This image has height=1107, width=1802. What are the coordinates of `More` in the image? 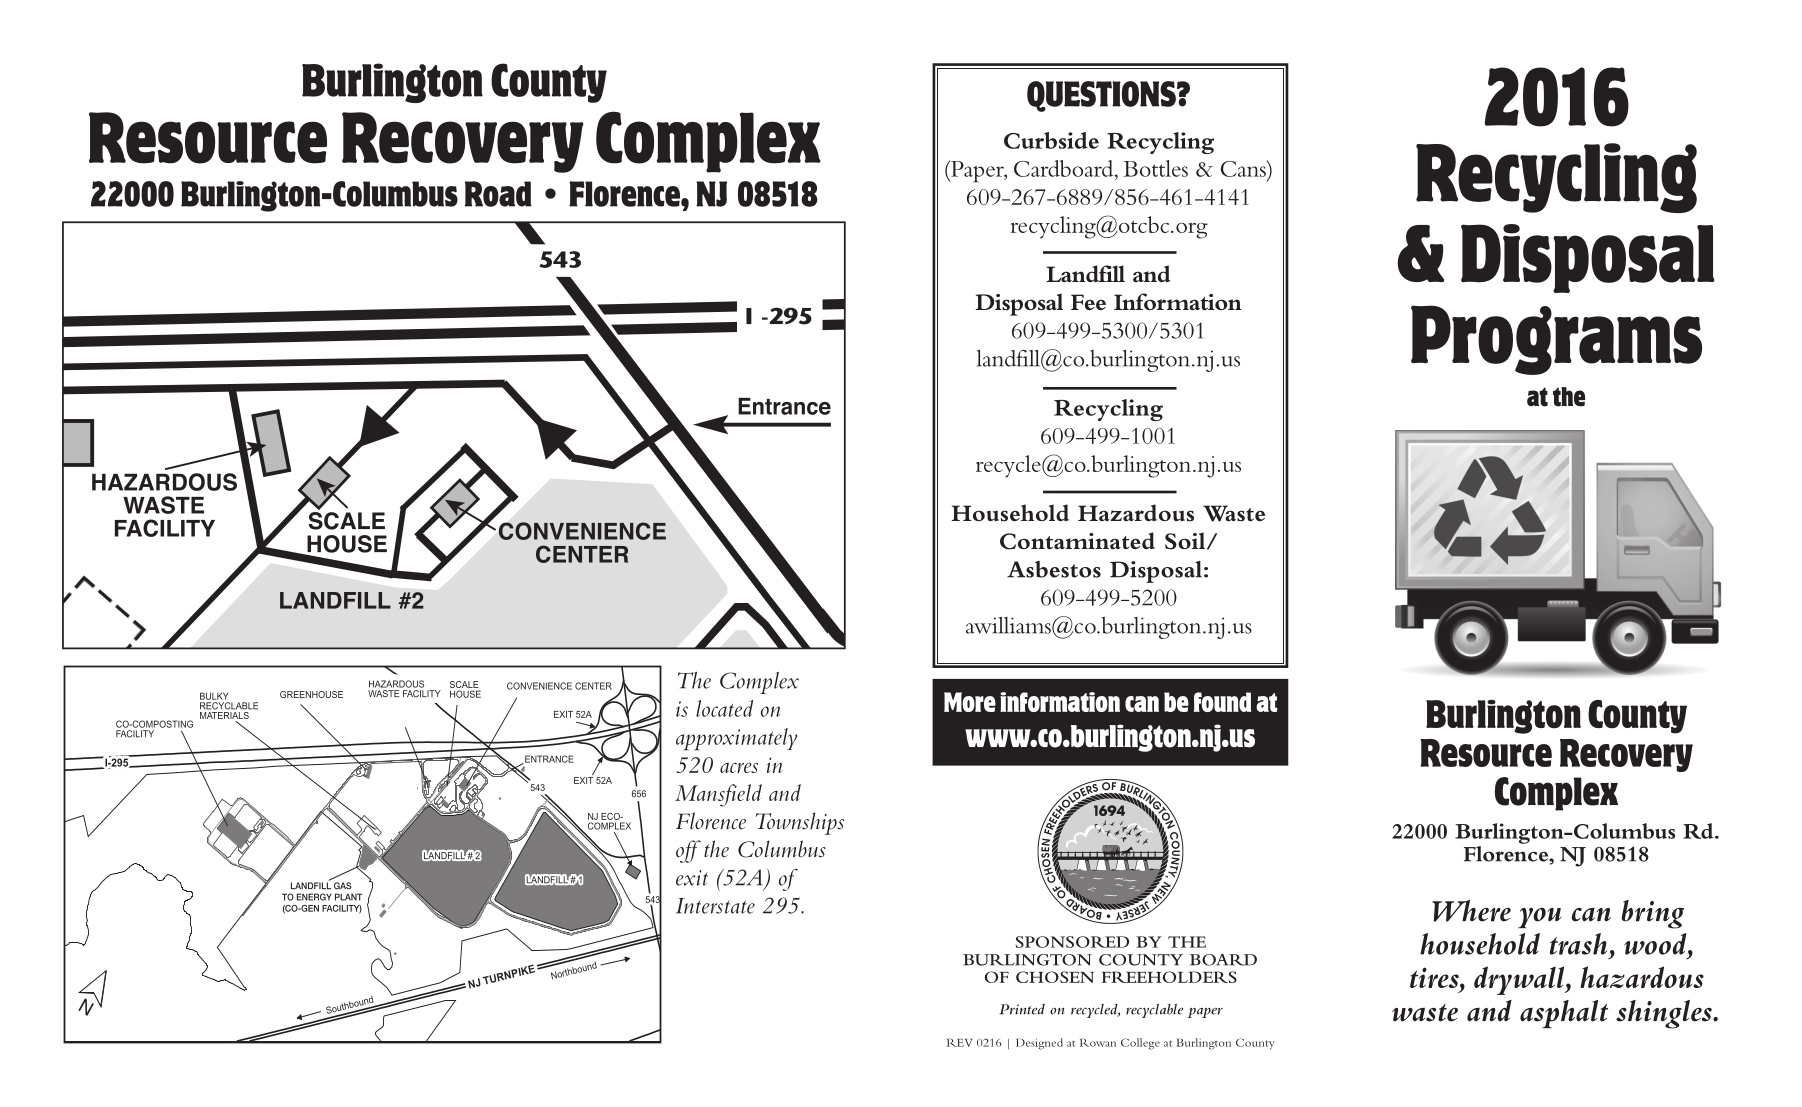 It's located at (970, 702).
